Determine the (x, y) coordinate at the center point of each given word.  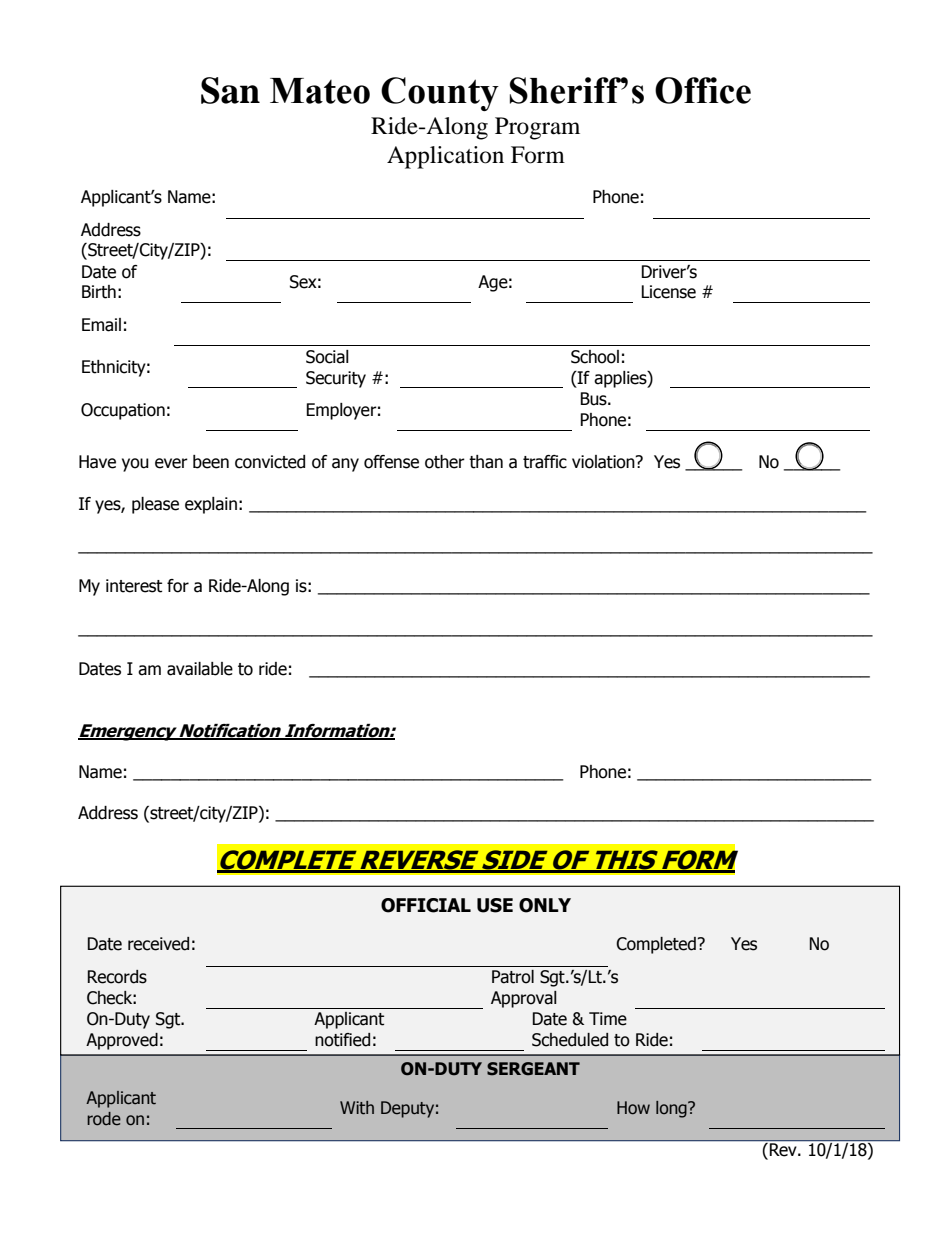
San (230, 90)
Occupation (123, 411)
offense (391, 462)
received (158, 944)
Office (703, 90)
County (440, 94)
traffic (545, 462)
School (595, 357)
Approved (122, 1041)
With (357, 1108)
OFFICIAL (426, 905)
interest (134, 586)
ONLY (545, 905)
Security (336, 379)
